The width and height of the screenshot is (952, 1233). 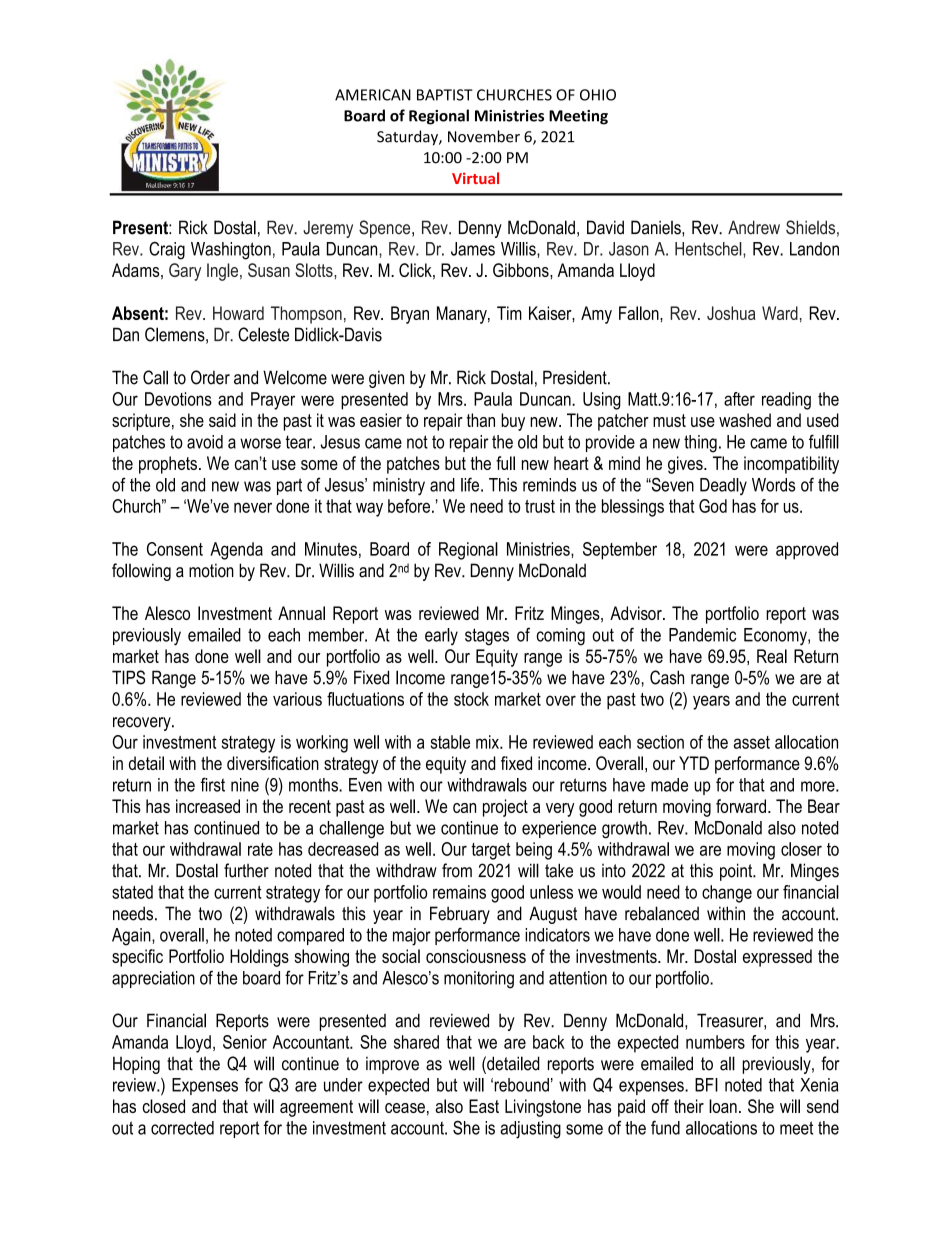 What do you see at coordinates (205, 442) in the screenshot?
I see `avoid` at bounding box center [205, 442].
